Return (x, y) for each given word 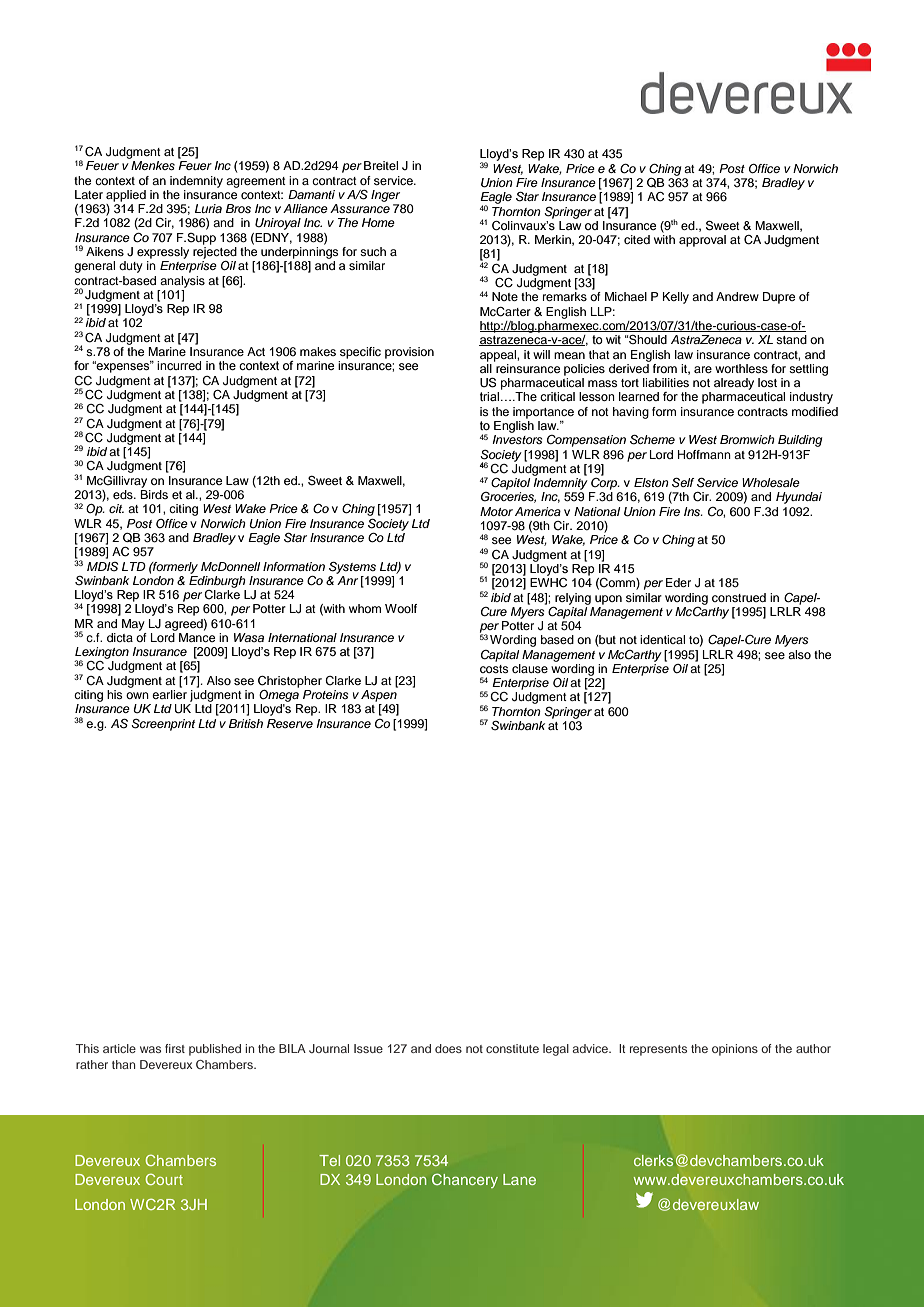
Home (378, 222)
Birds (154, 494)
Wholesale (771, 482)
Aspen (379, 696)
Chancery (465, 1180)
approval (702, 241)
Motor (496, 511)
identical (662, 639)
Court (164, 1179)
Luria (208, 208)
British (246, 723)
